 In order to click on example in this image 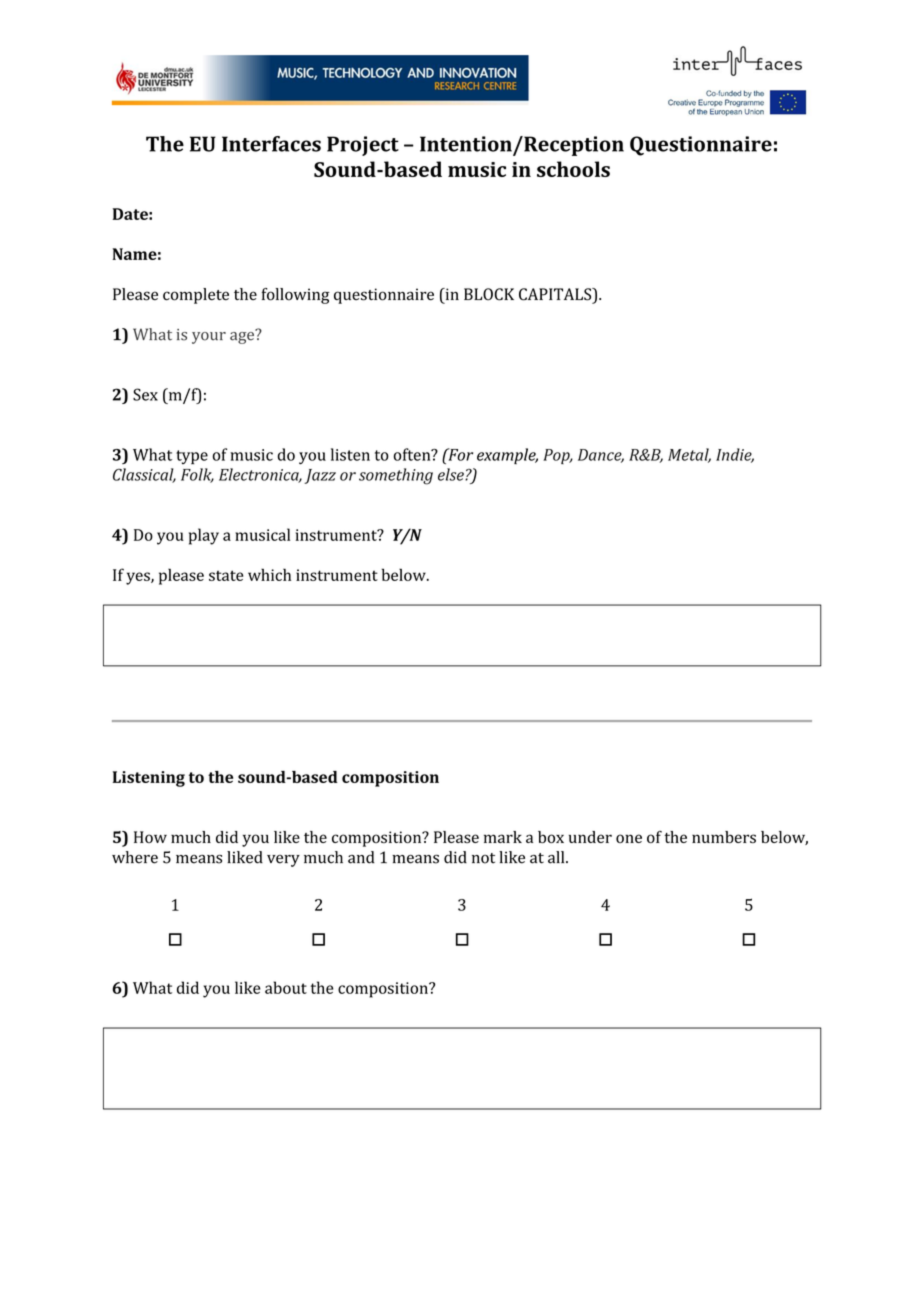, I will do `click(507, 456)`.
